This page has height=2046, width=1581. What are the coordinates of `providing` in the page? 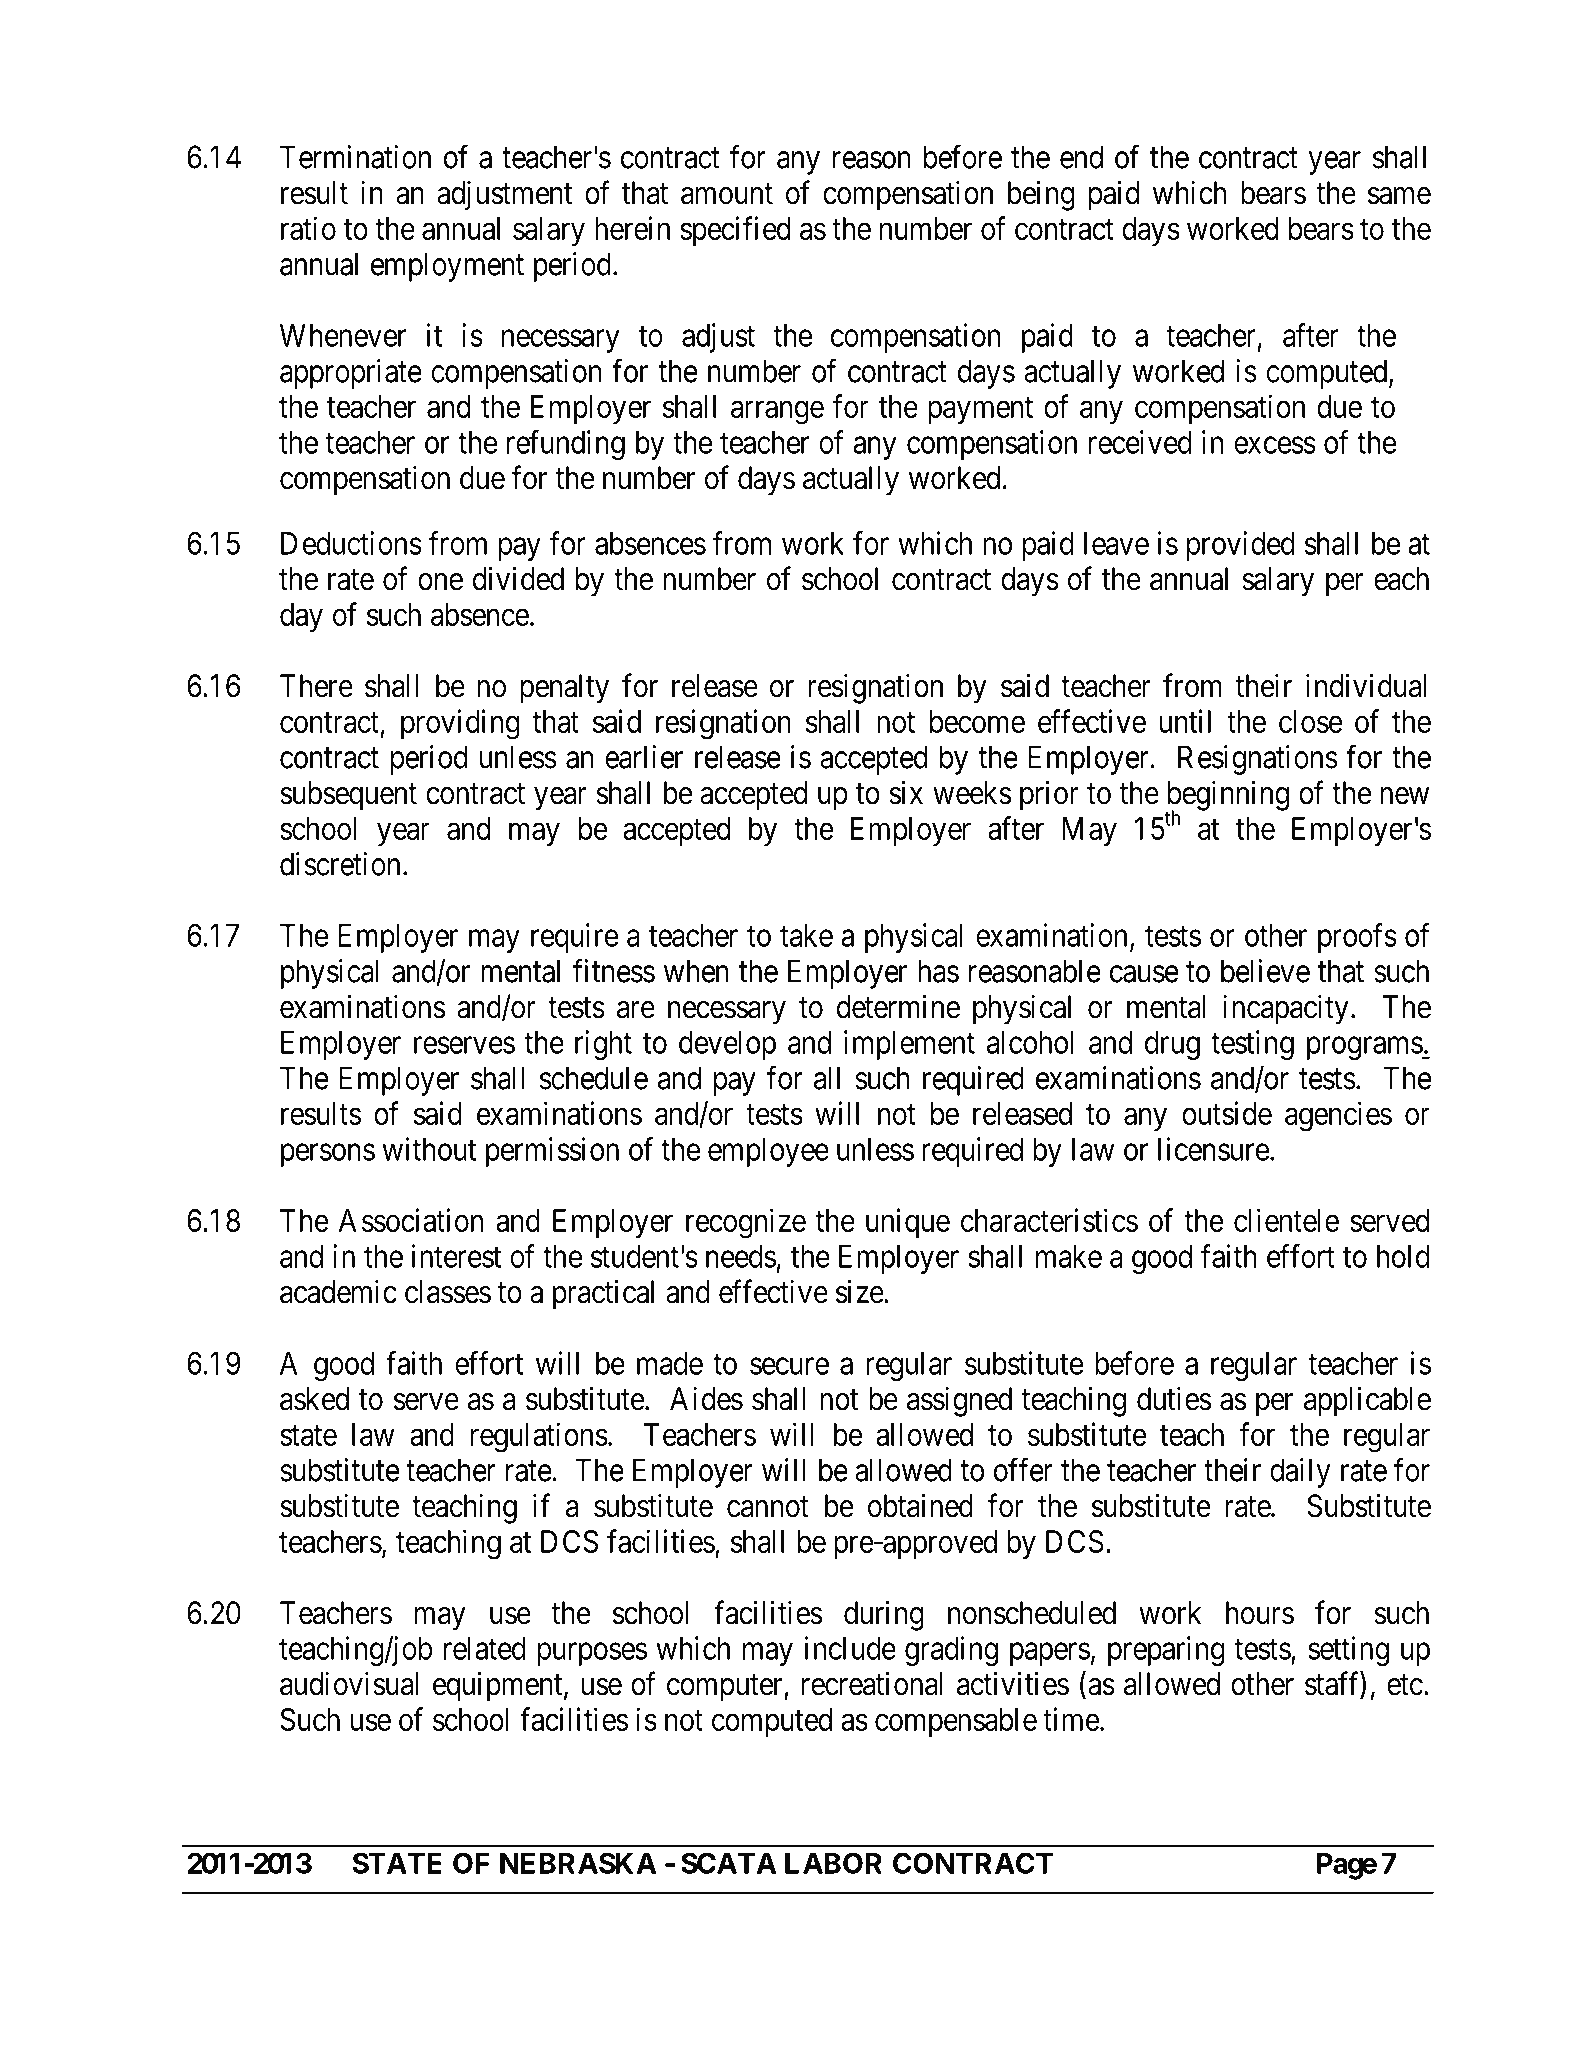 It's located at (460, 724).
